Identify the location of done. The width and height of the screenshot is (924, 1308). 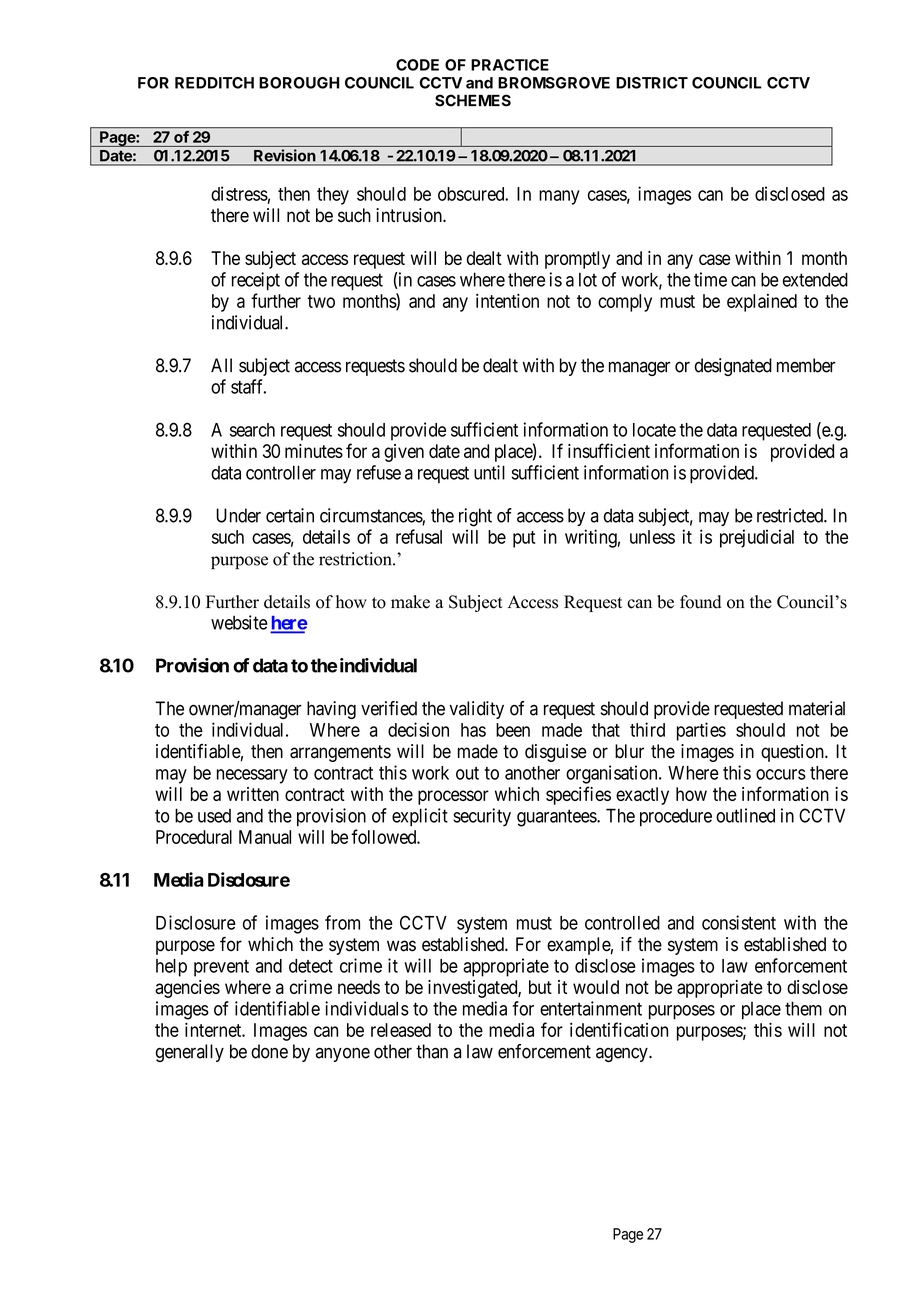
(269, 1051).
